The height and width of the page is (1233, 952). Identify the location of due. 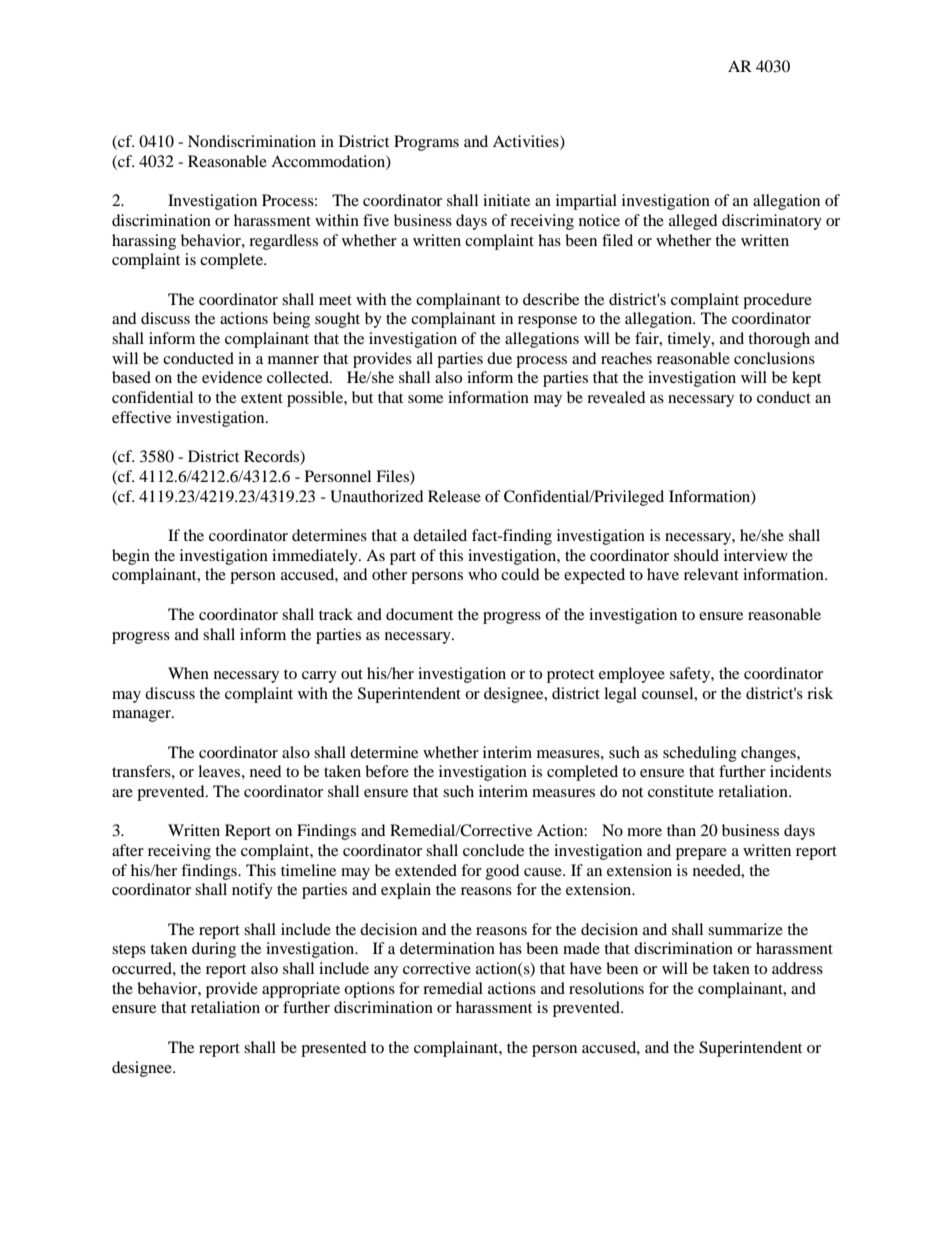
(499, 358).
